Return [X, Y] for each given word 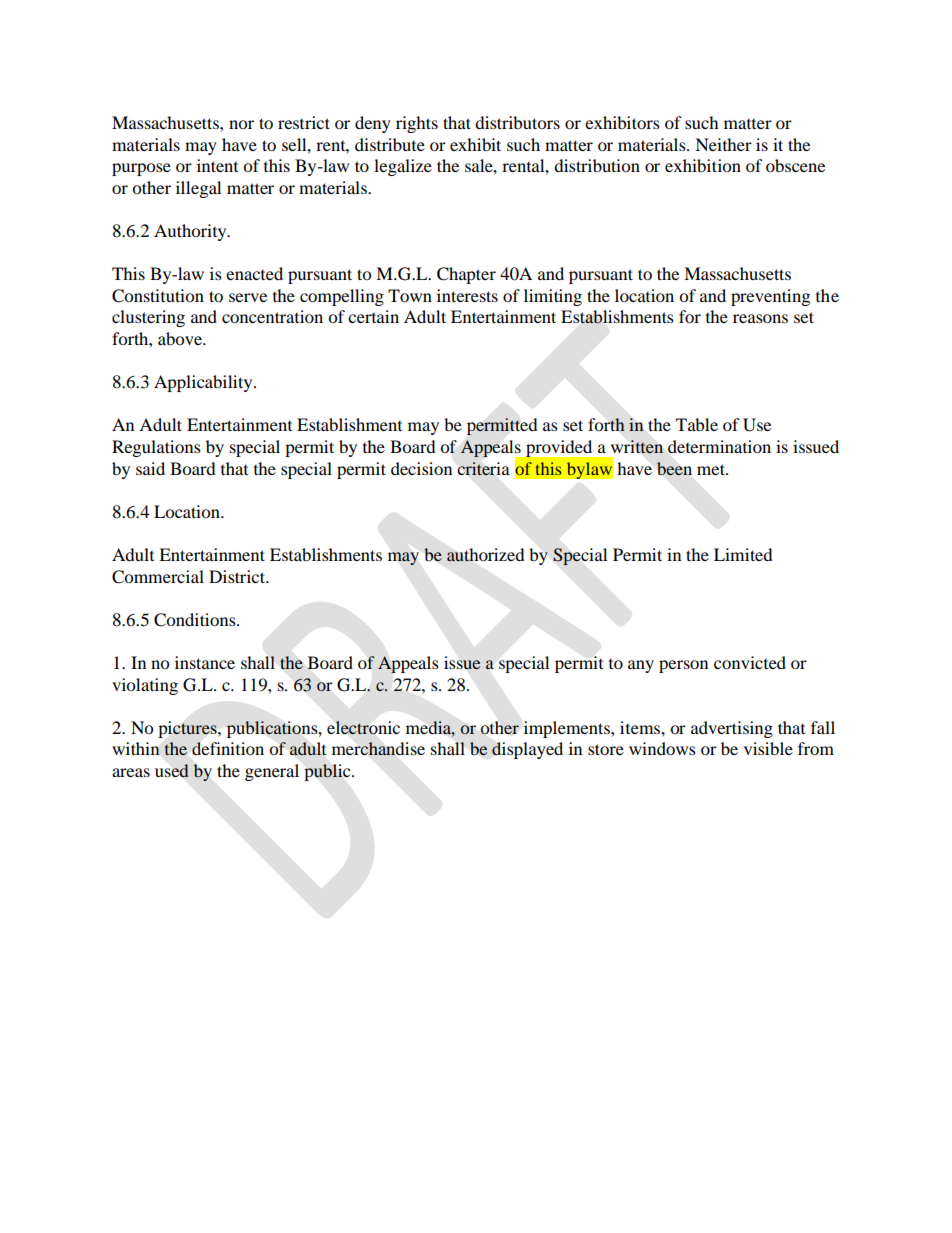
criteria [484, 468]
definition [228, 748]
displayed [527, 750]
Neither [723, 144]
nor [241, 124]
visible [768, 748]
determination [719, 446]
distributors [517, 122]
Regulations [156, 448]
